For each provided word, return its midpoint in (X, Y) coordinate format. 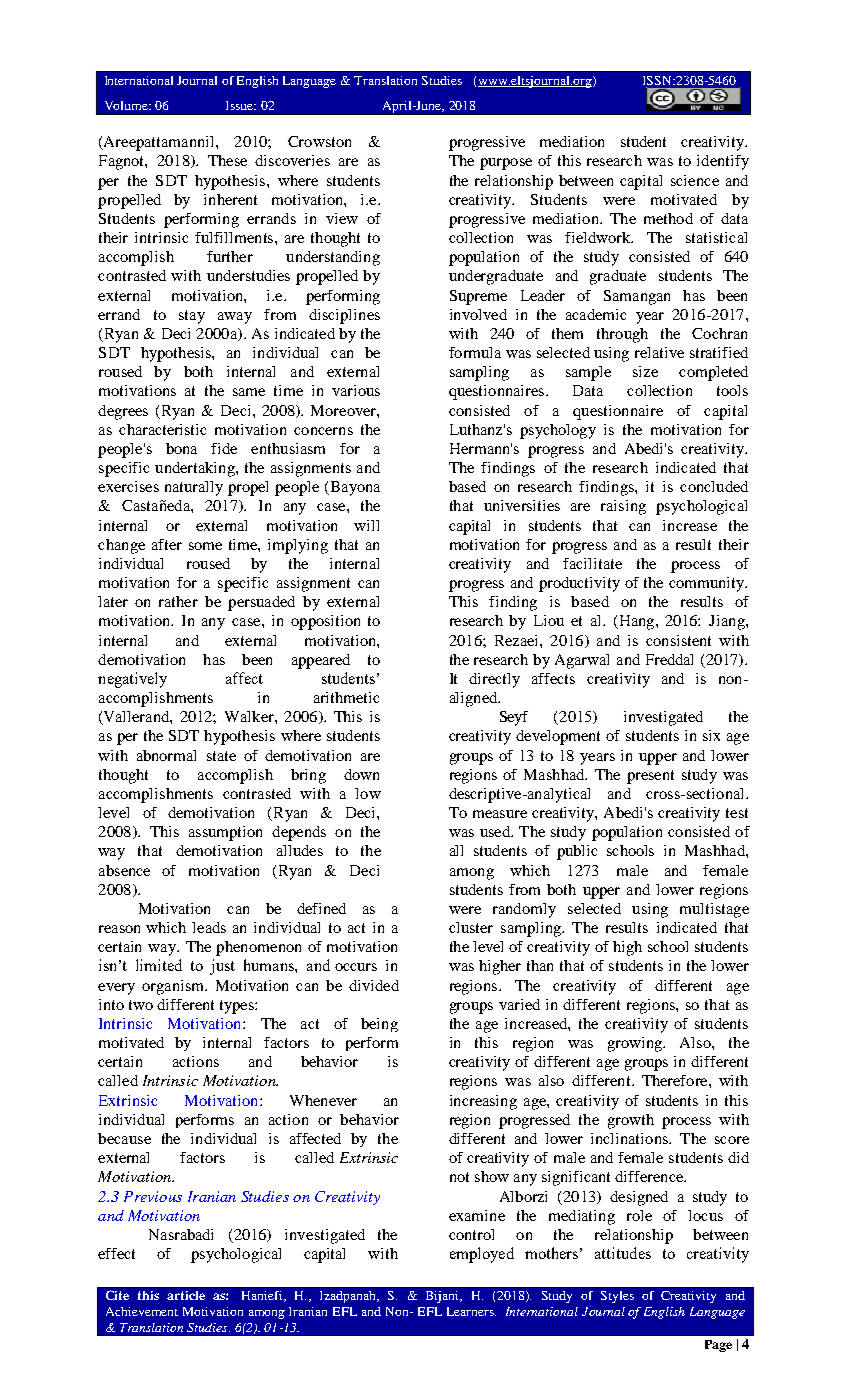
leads (209, 927)
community (708, 584)
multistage (714, 910)
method (668, 218)
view (342, 218)
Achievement (142, 1311)
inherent (230, 199)
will (366, 525)
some (205, 546)
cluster (471, 927)
